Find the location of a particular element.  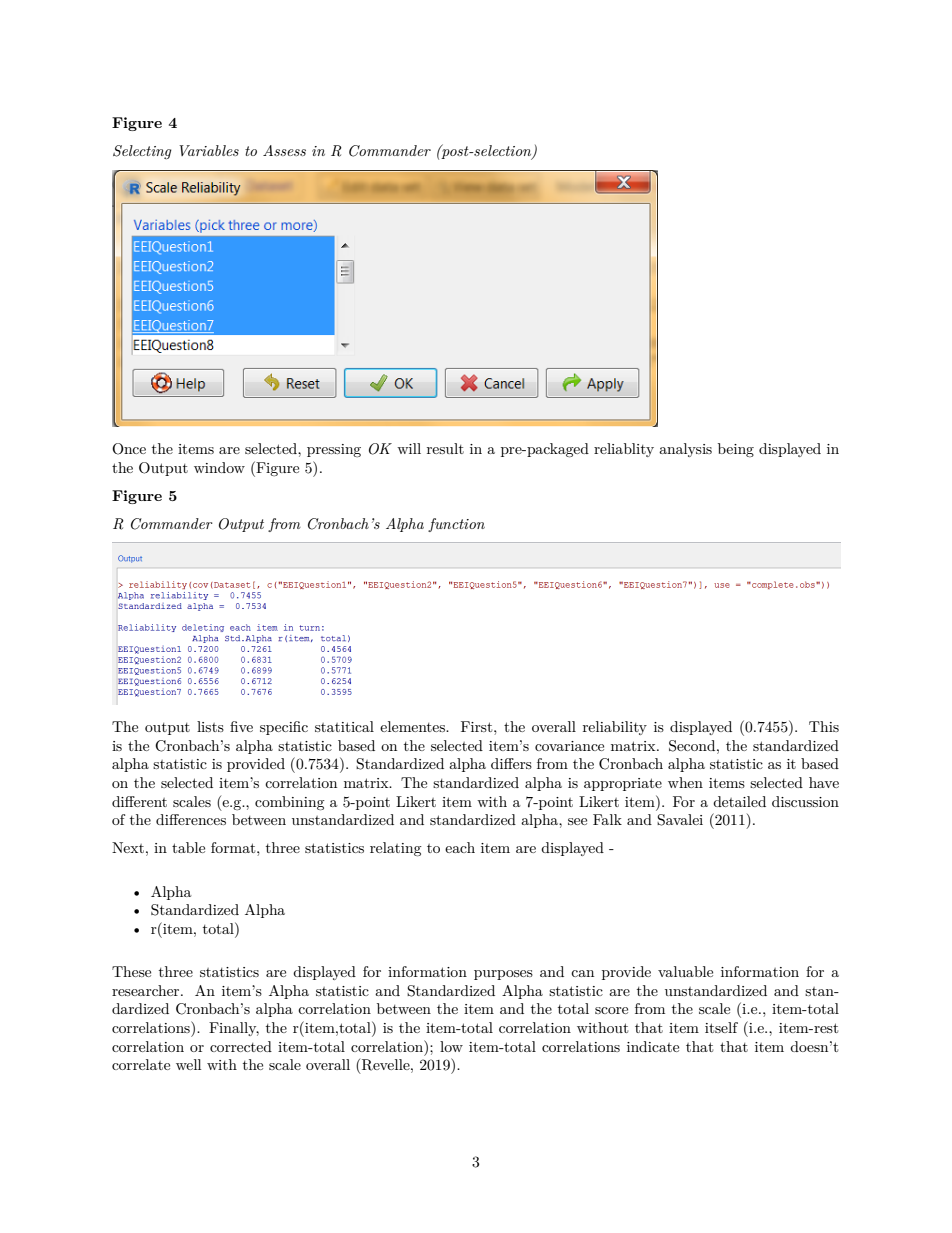

result is located at coordinates (445, 448).
